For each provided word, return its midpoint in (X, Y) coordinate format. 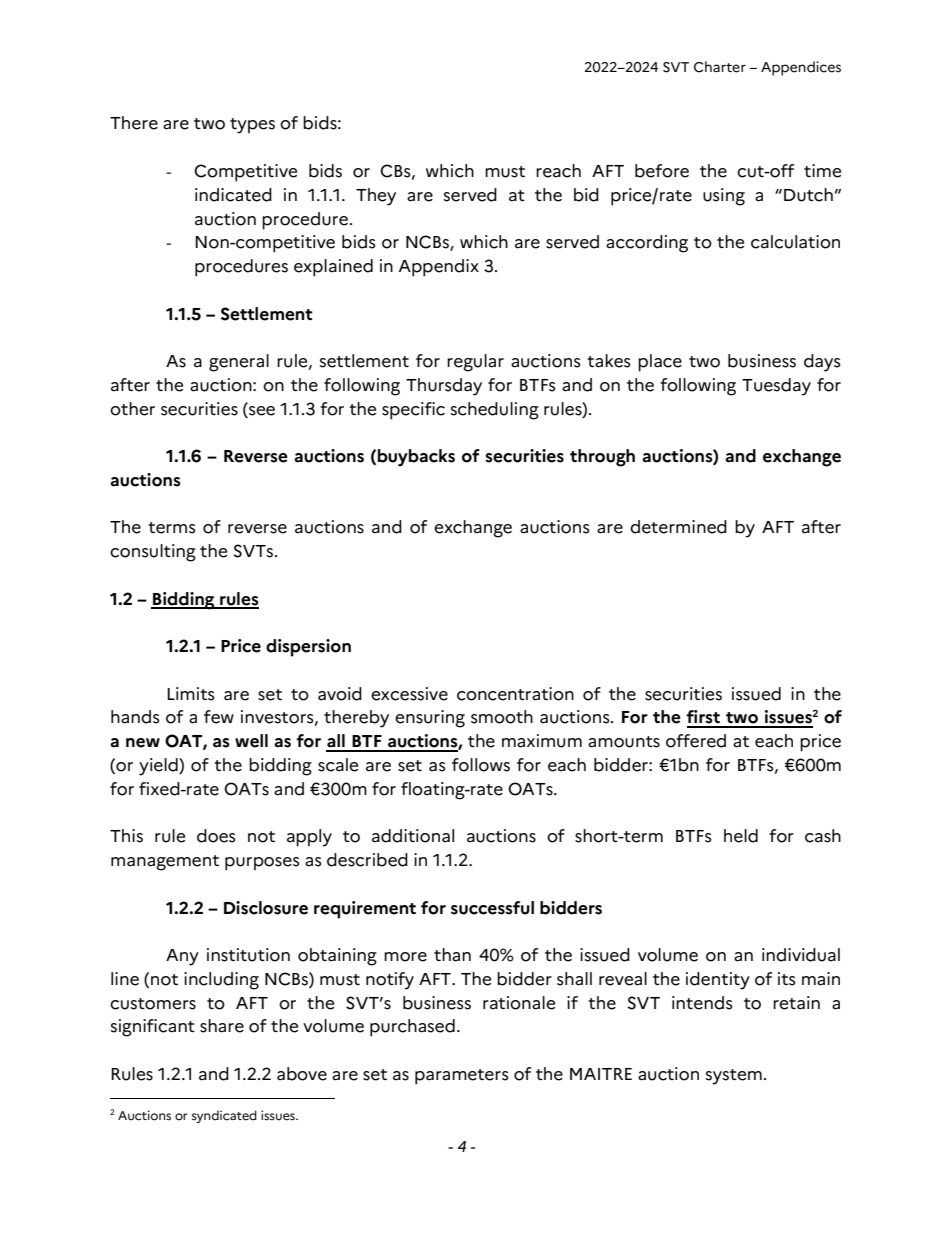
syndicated (224, 1116)
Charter (720, 67)
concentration (515, 694)
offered (696, 741)
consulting (153, 553)
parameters (462, 1077)
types (252, 126)
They (376, 197)
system (734, 1077)
